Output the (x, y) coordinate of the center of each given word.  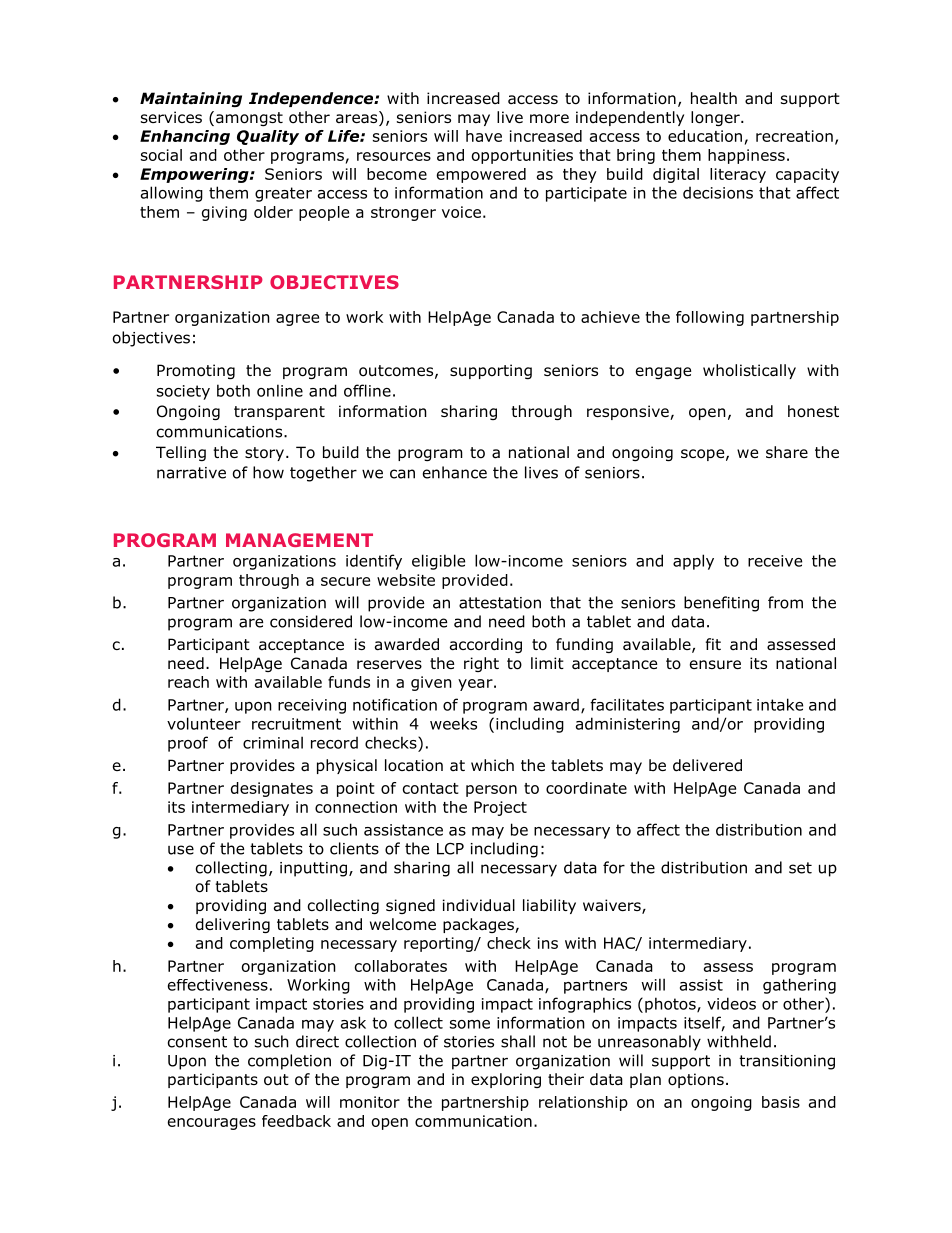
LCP (450, 849)
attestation (500, 603)
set (800, 868)
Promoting (196, 371)
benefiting (721, 604)
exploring (506, 1080)
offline (367, 390)
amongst (249, 119)
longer (716, 118)
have (484, 136)
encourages (212, 1124)
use (181, 850)
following (710, 318)
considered (311, 621)
